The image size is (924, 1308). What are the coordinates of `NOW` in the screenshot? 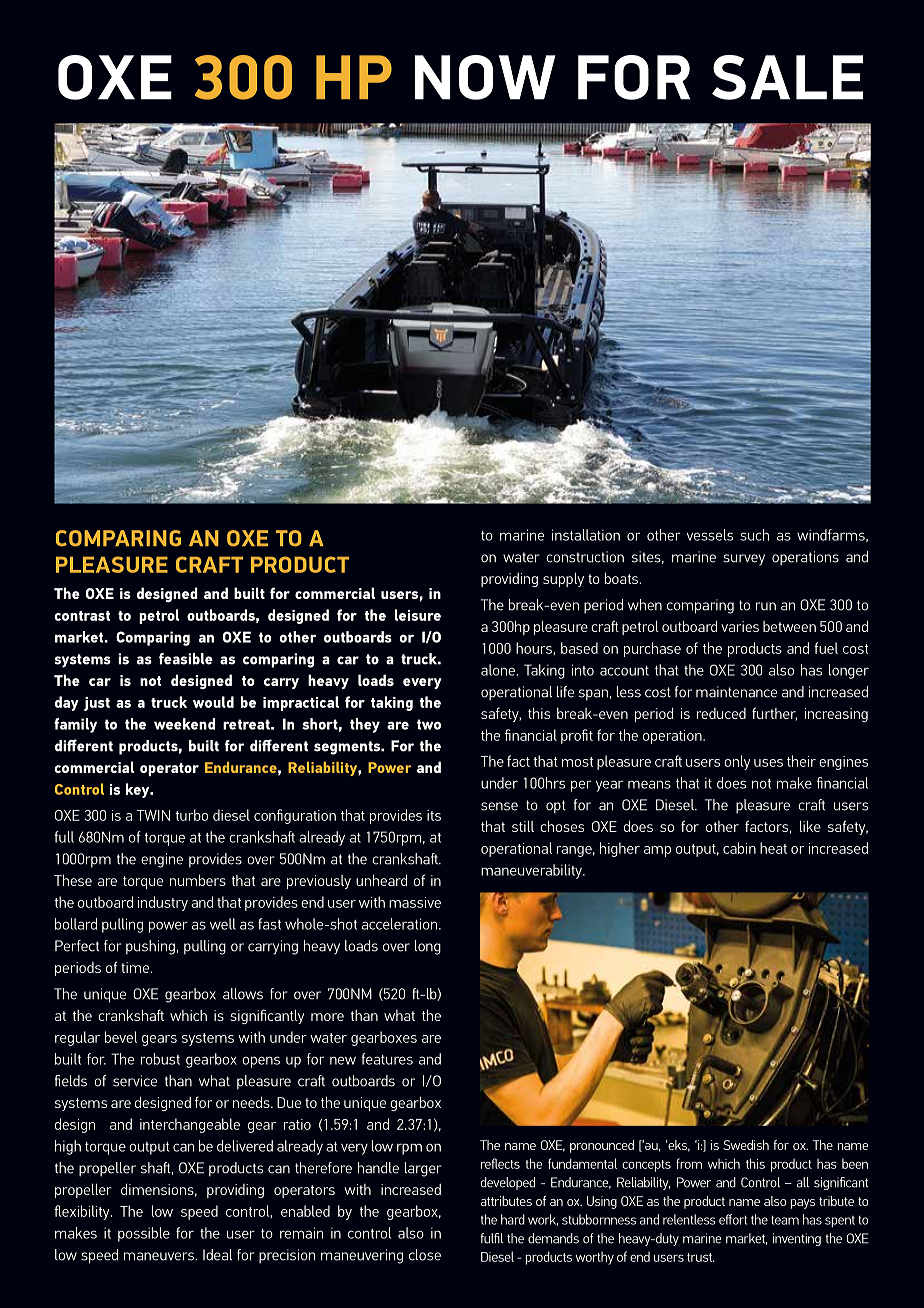 It's located at (485, 77).
